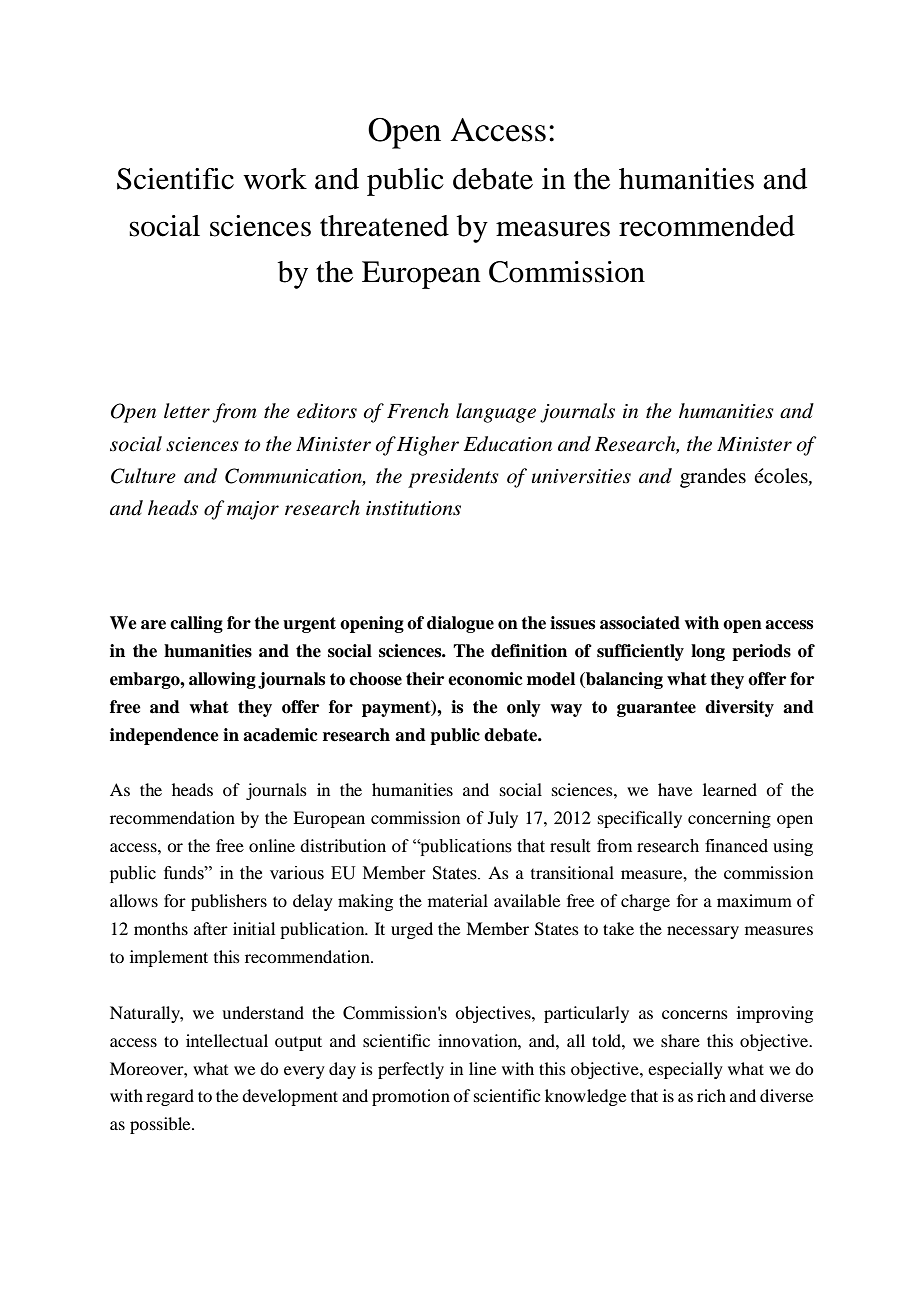  Describe the element at coordinates (711, 1095) in the screenshot. I see `rich` at that location.
